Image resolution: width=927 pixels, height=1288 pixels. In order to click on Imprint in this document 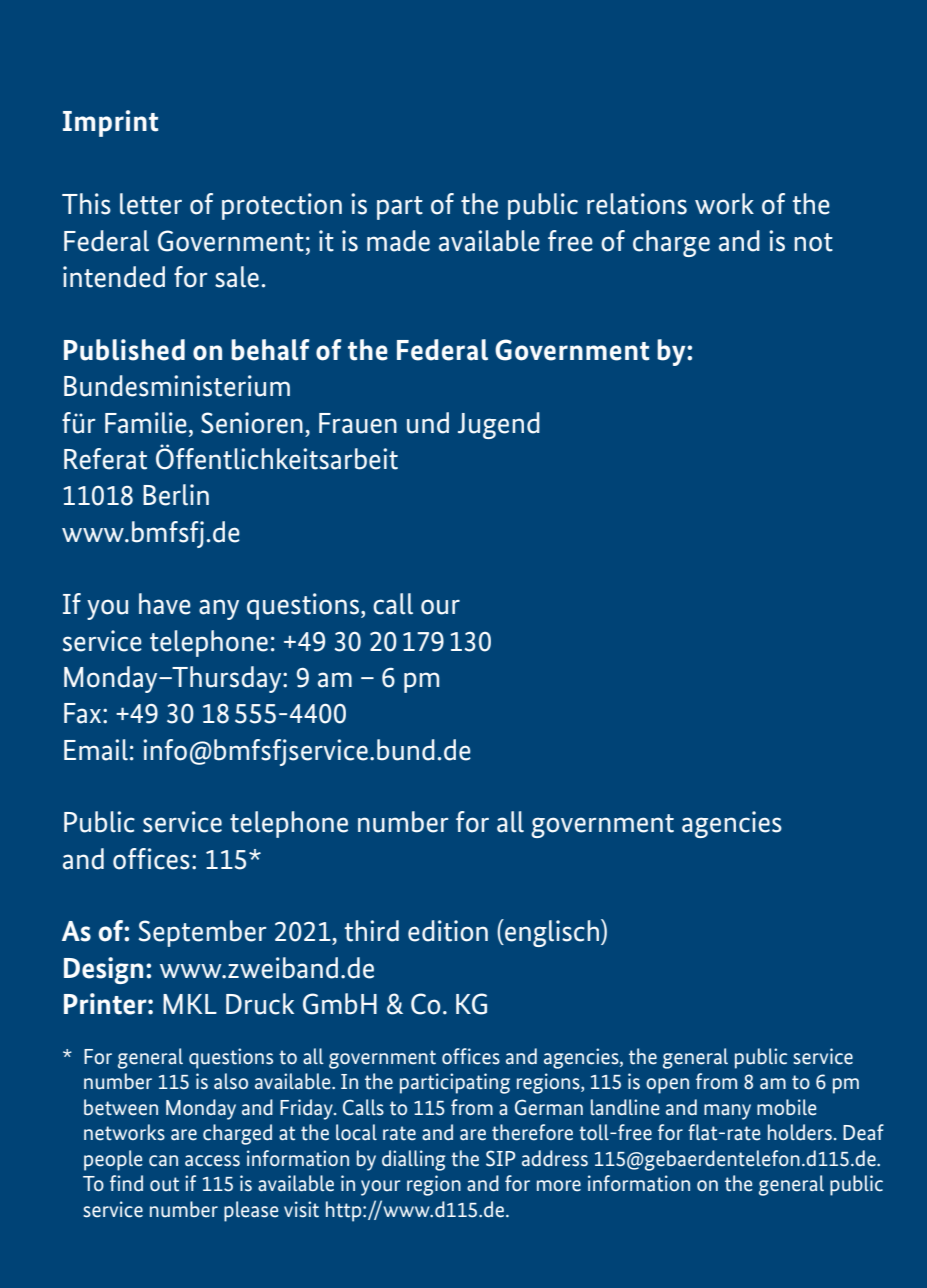, I will do `click(110, 123)`.
